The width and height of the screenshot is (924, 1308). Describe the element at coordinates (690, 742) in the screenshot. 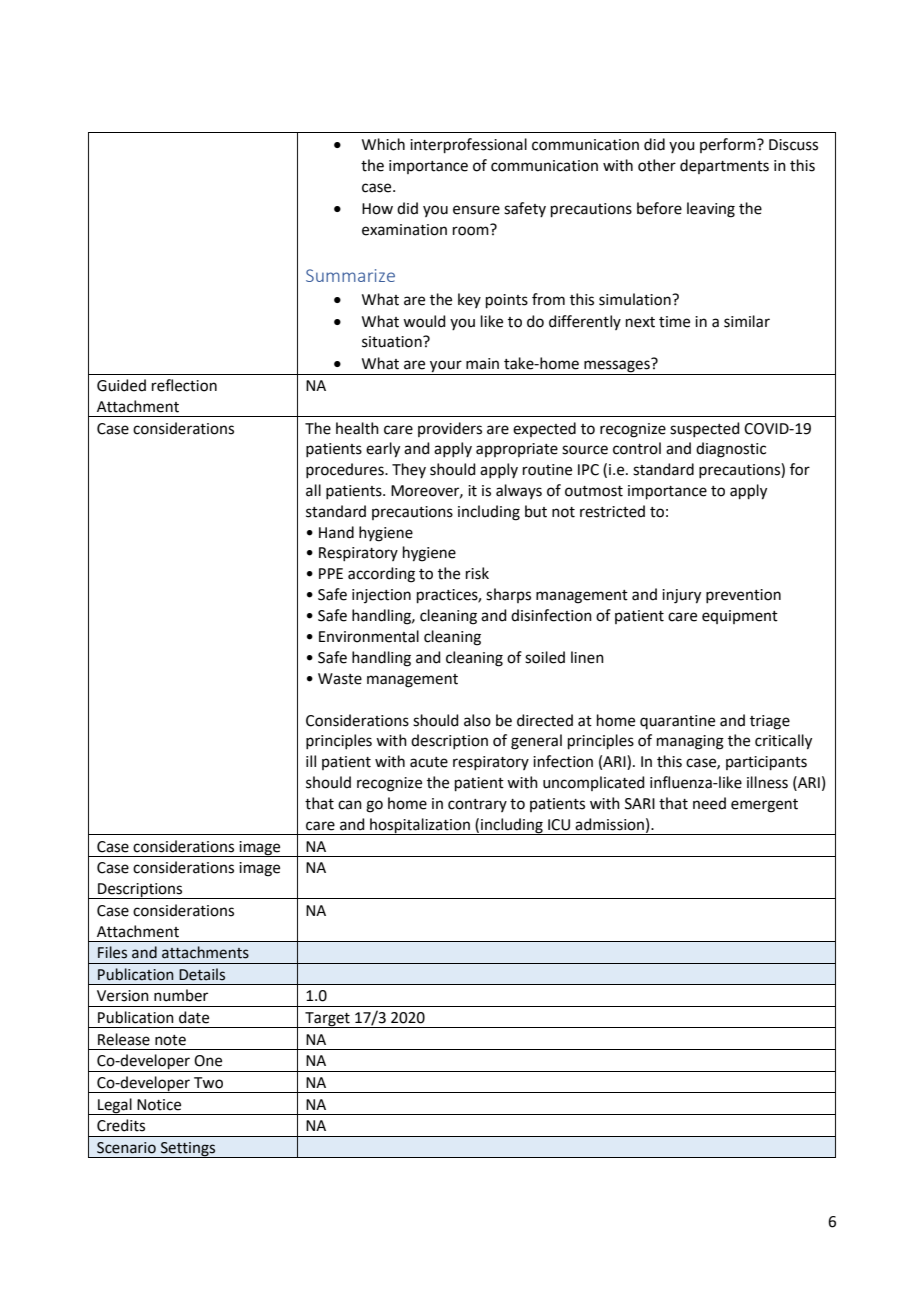

I see `managing` at that location.
